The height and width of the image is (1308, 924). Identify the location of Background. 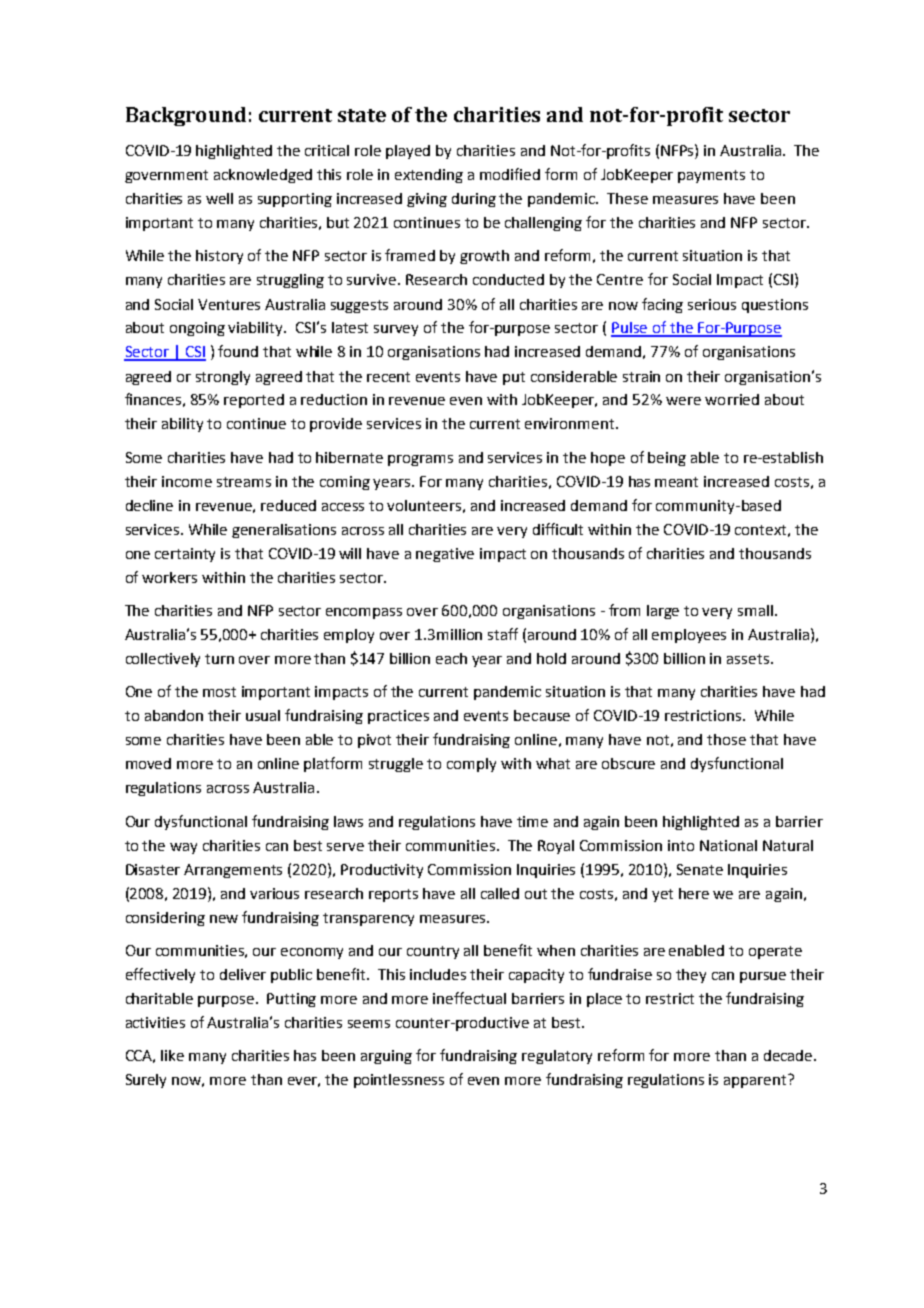
(186, 116).
